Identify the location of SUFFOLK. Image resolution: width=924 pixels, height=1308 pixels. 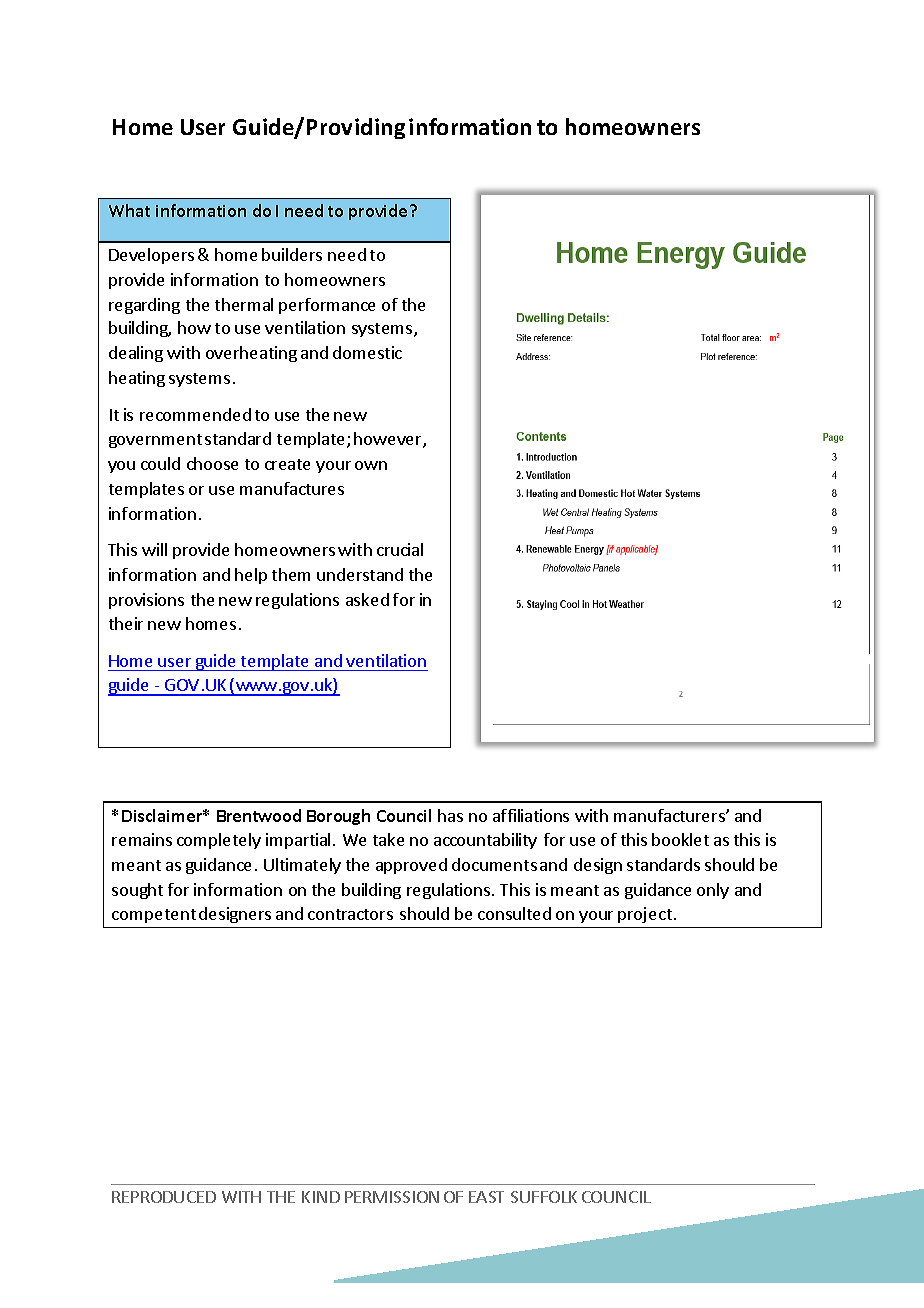
(544, 1197).
